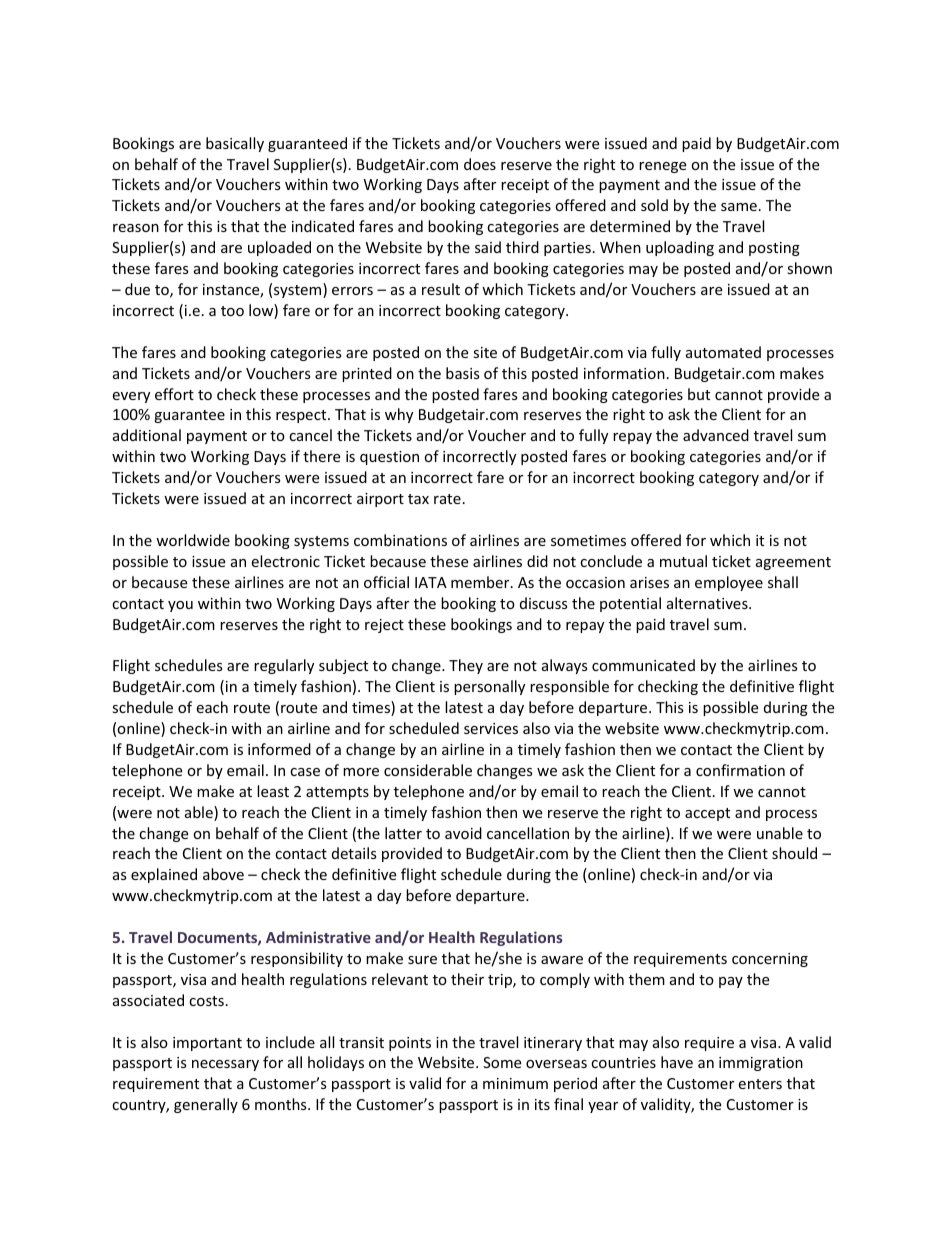 The width and height of the document is (952, 1233). I want to click on minimum, so click(515, 1083).
